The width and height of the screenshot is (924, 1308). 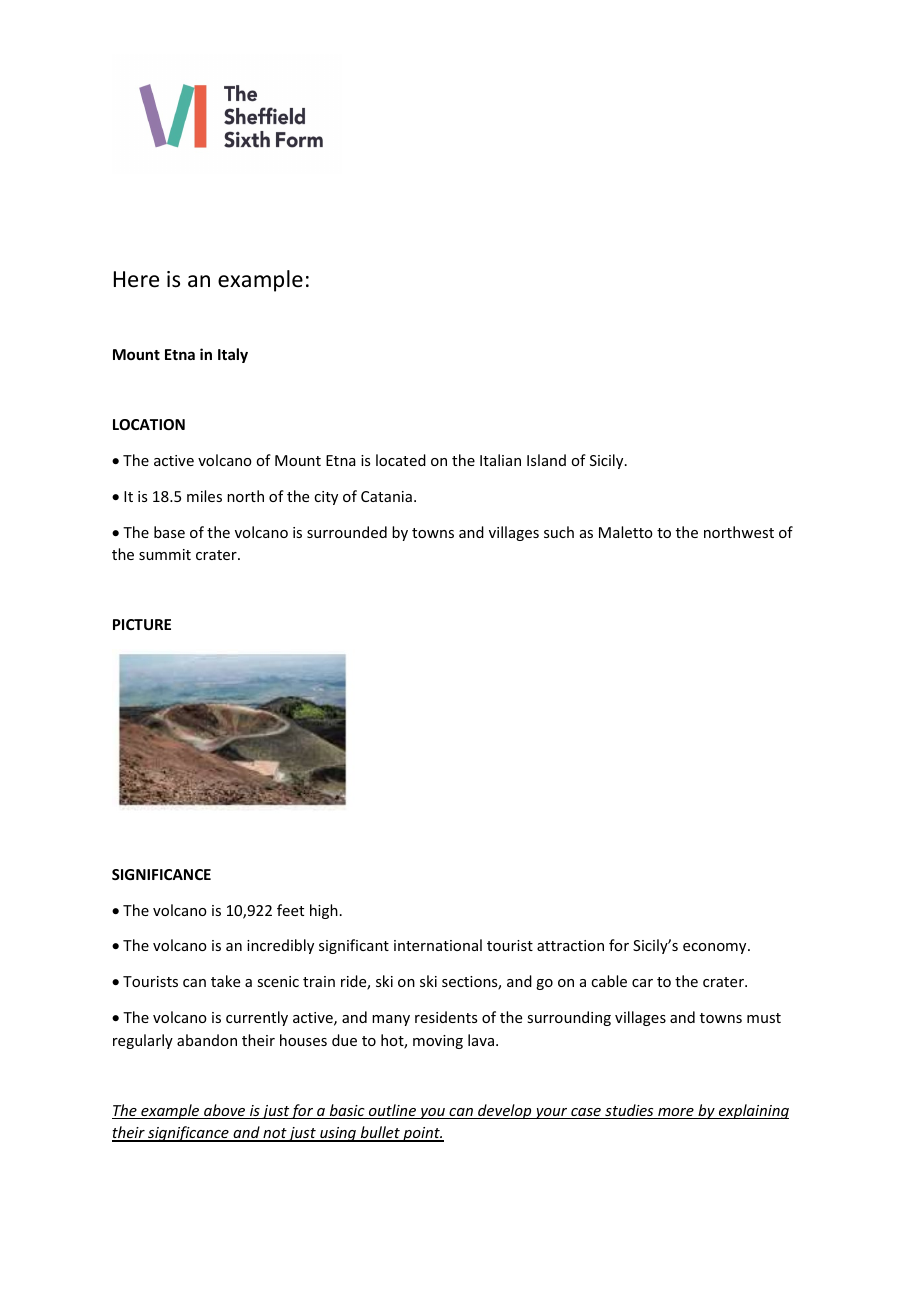 I want to click on Italian, so click(x=500, y=460).
